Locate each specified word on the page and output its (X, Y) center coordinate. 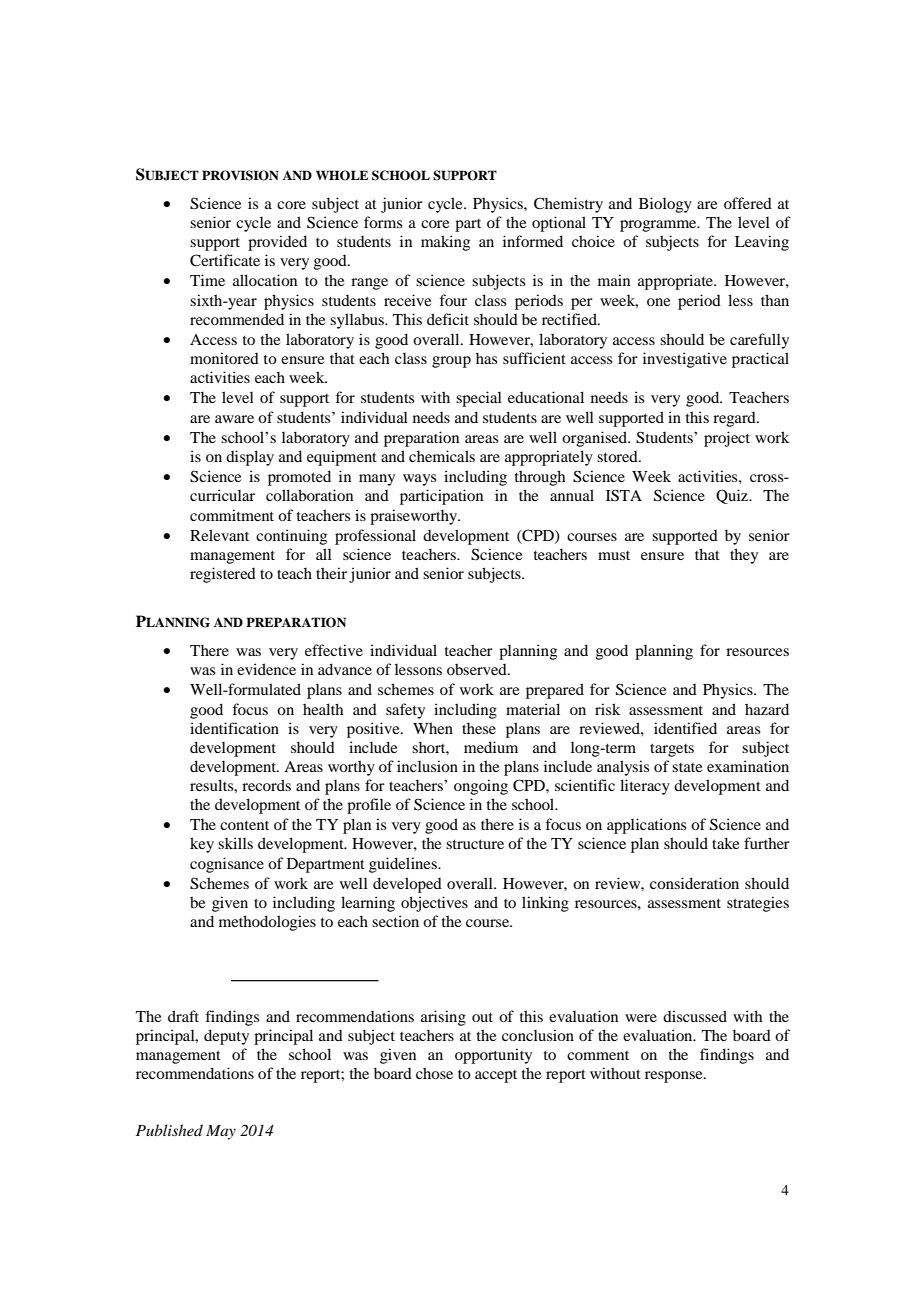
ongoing (481, 787)
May (221, 1132)
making (445, 243)
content (244, 825)
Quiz (733, 496)
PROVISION (240, 175)
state (687, 767)
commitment (232, 515)
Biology (665, 205)
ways (419, 480)
